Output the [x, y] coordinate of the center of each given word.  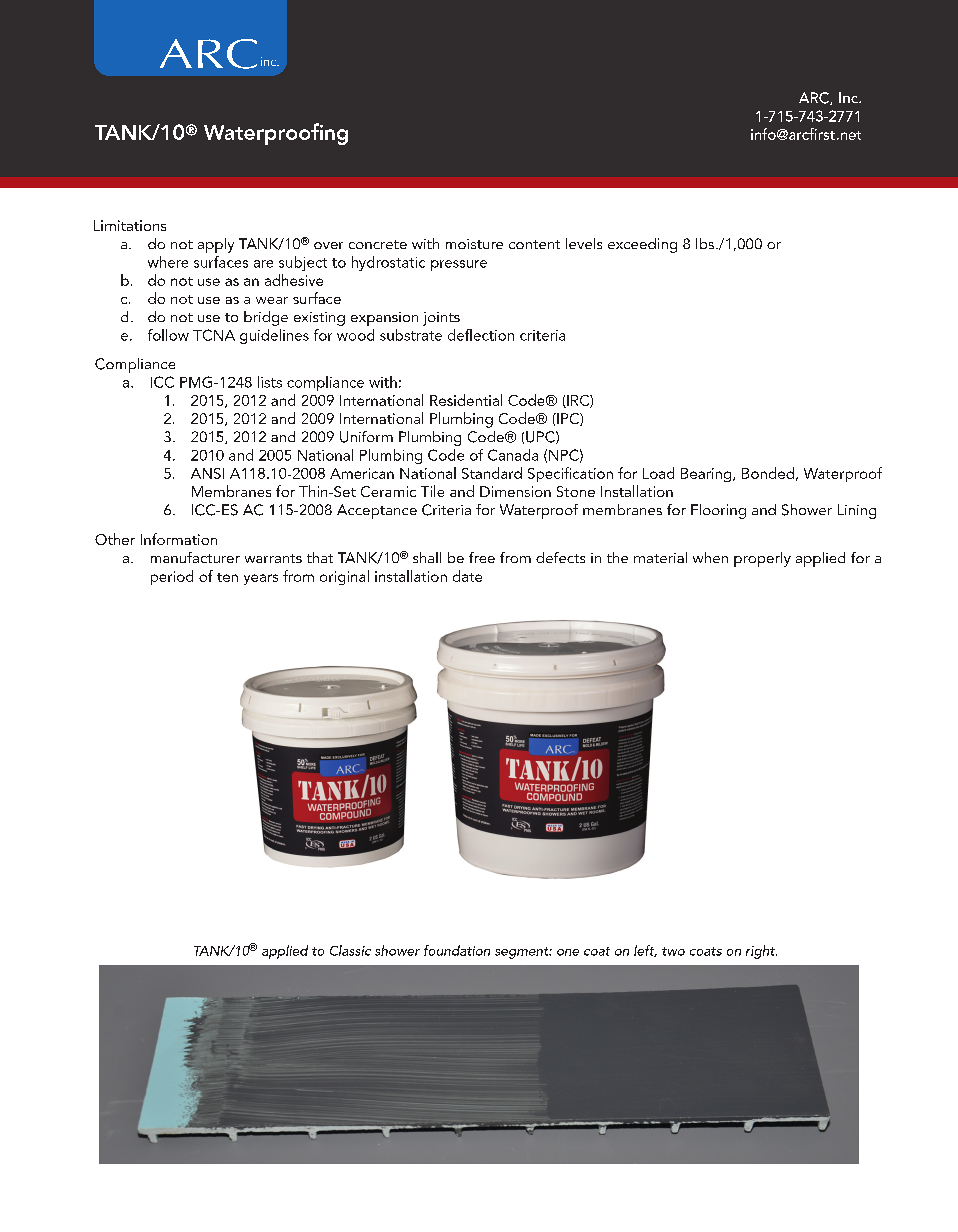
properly [762, 559]
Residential [466, 400]
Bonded [768, 473]
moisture [474, 244]
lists [270, 382]
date [467, 576]
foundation [457, 950]
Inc [849, 97]
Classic [350, 950]
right [761, 952]
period [172, 577]
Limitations [130, 225]
